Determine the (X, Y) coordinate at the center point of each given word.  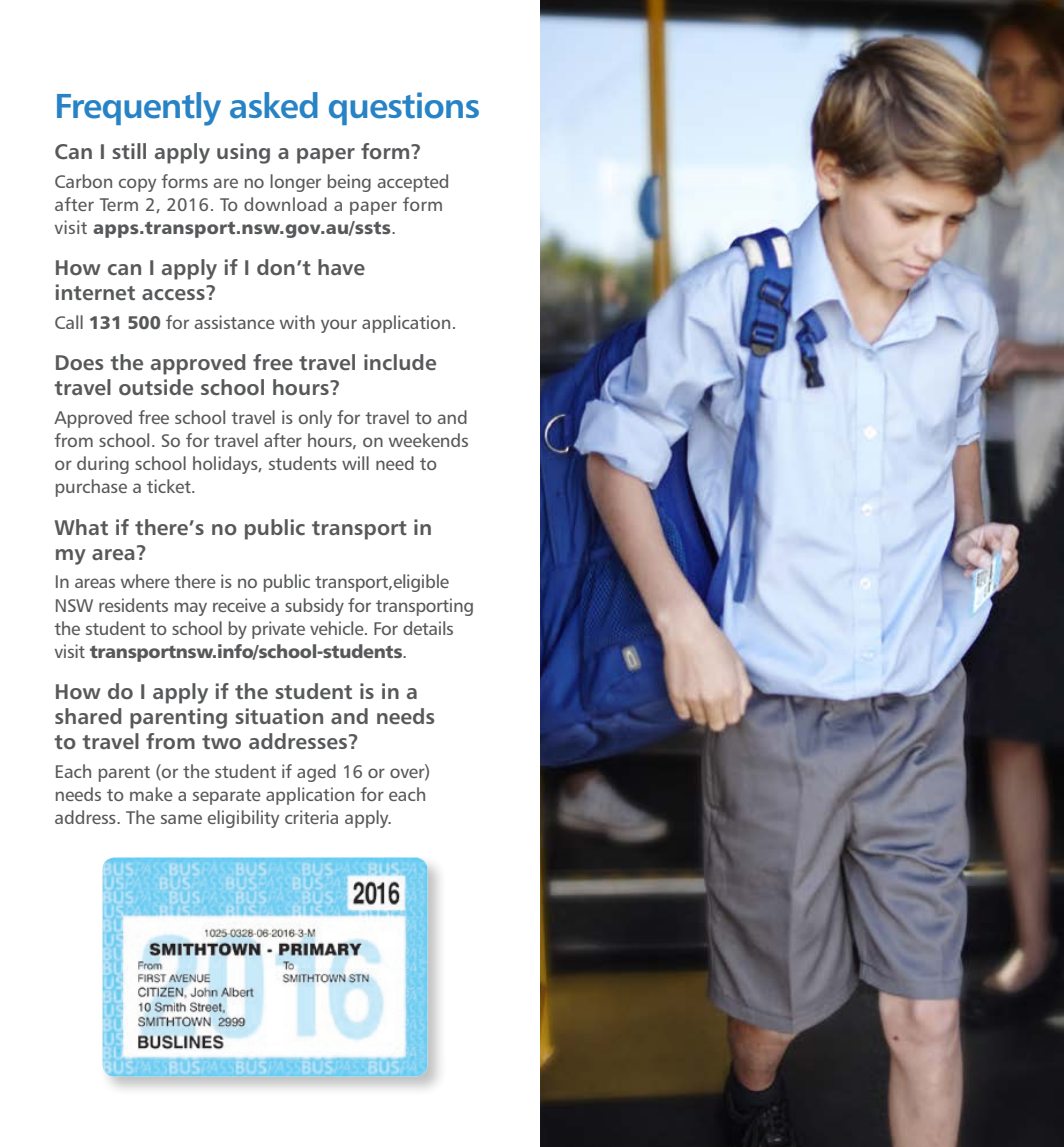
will (355, 463)
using (243, 153)
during (103, 465)
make (151, 794)
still (129, 151)
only (315, 419)
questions (404, 108)
